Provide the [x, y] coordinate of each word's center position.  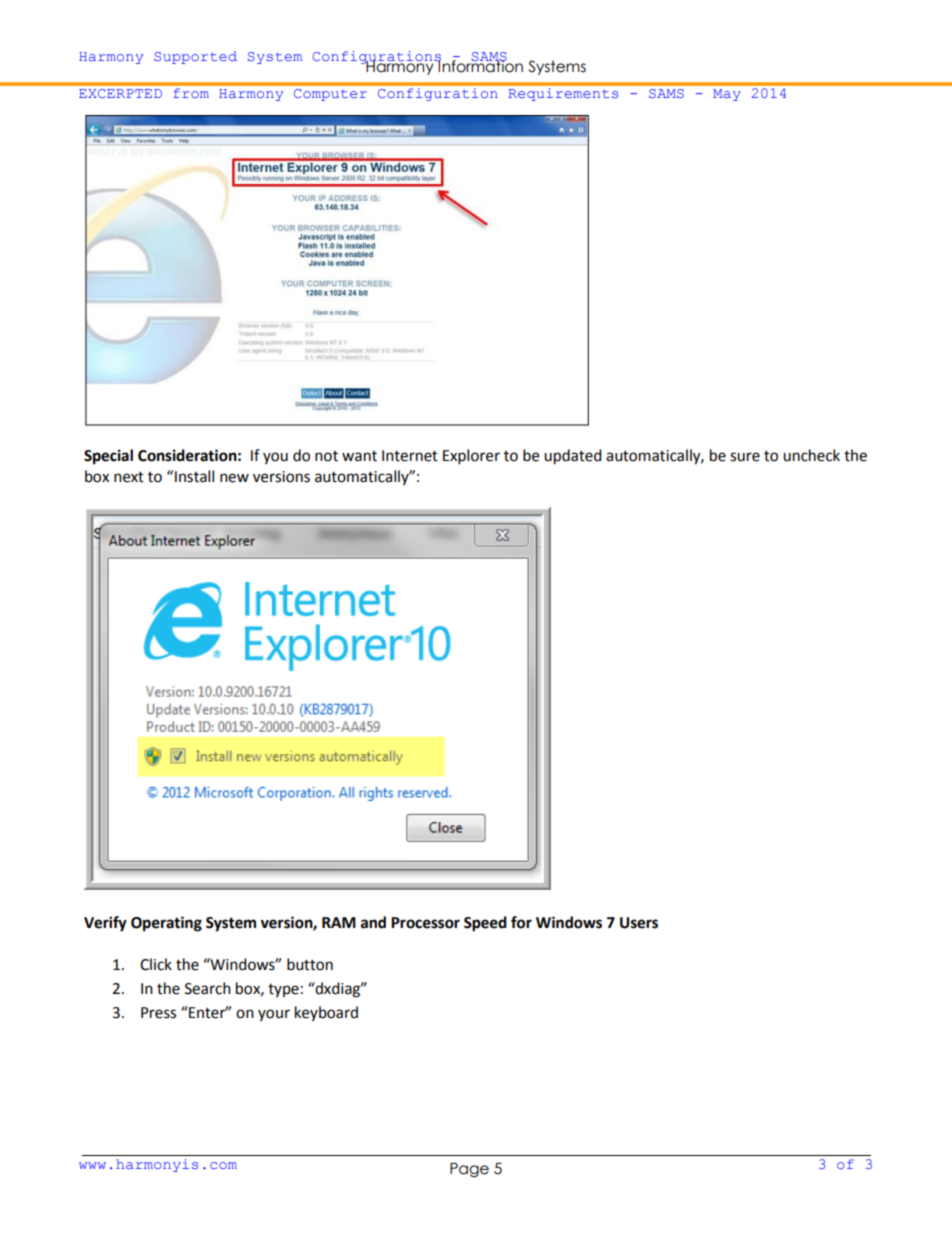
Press [158, 1013]
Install [194, 476]
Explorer [471, 457]
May [727, 95]
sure [745, 457]
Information [480, 65]
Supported [195, 57]
